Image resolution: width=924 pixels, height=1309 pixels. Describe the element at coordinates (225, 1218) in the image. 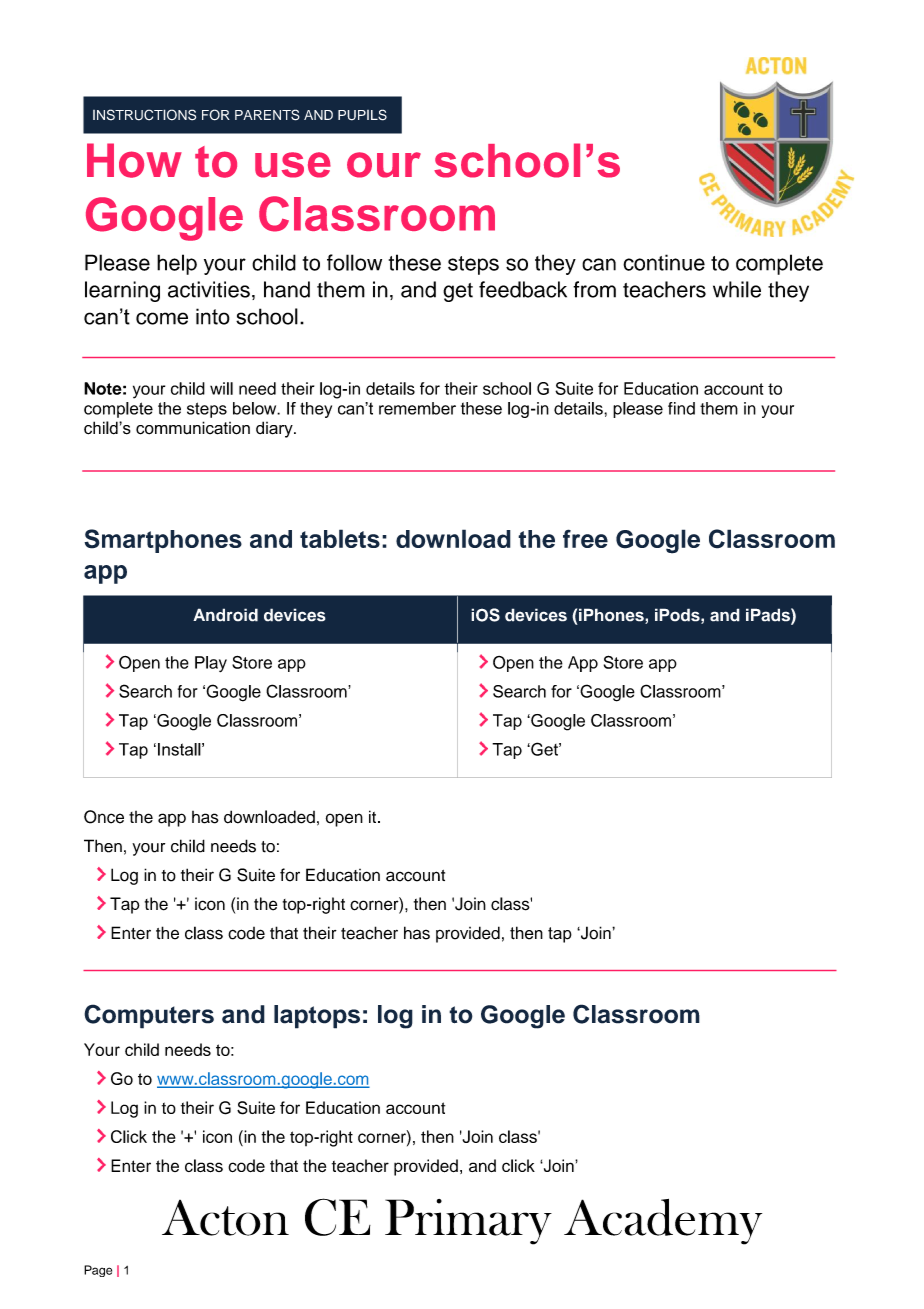

I see `Acton` at that location.
